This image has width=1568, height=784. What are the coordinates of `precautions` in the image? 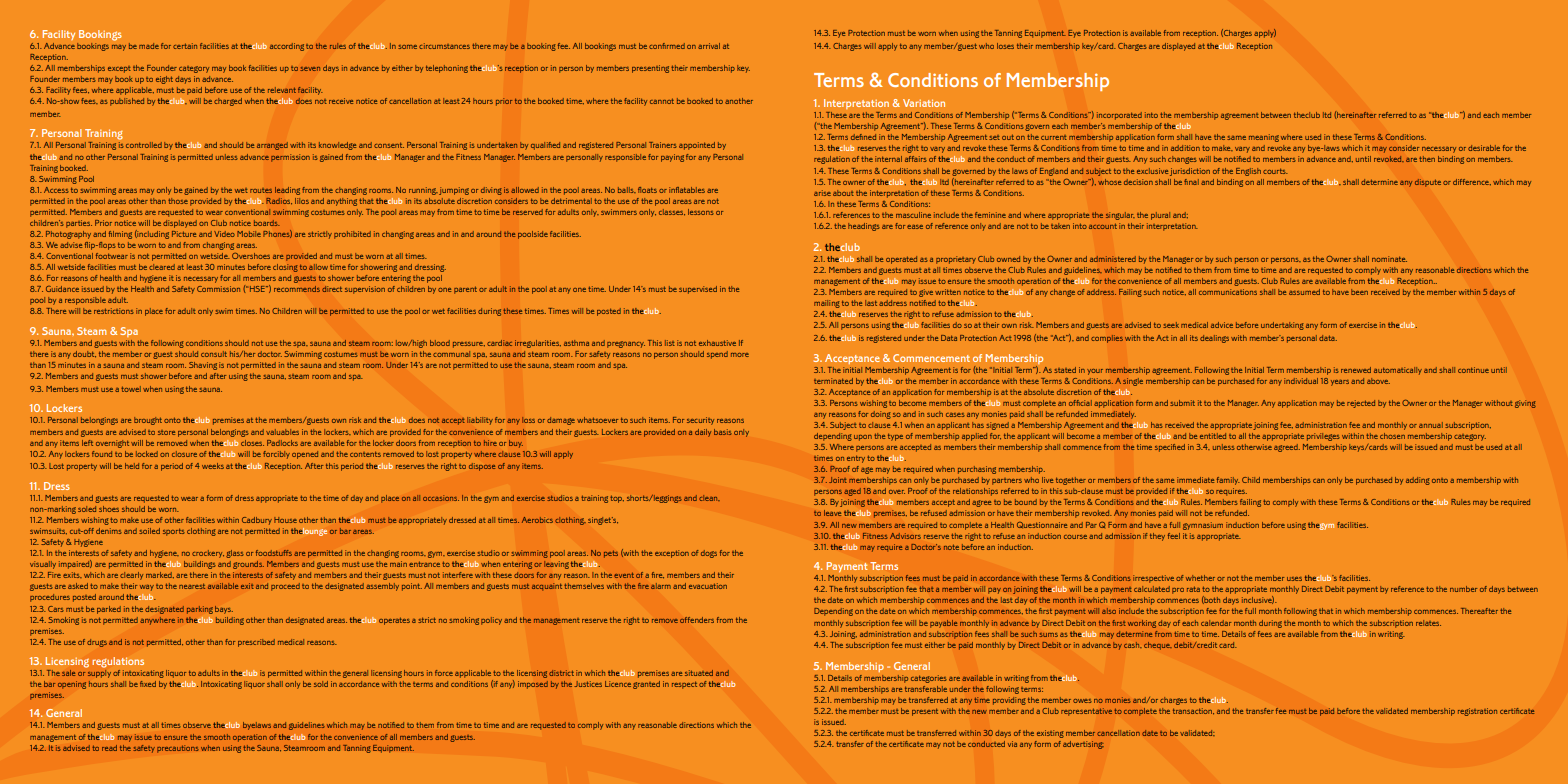 It's located at (178, 749).
